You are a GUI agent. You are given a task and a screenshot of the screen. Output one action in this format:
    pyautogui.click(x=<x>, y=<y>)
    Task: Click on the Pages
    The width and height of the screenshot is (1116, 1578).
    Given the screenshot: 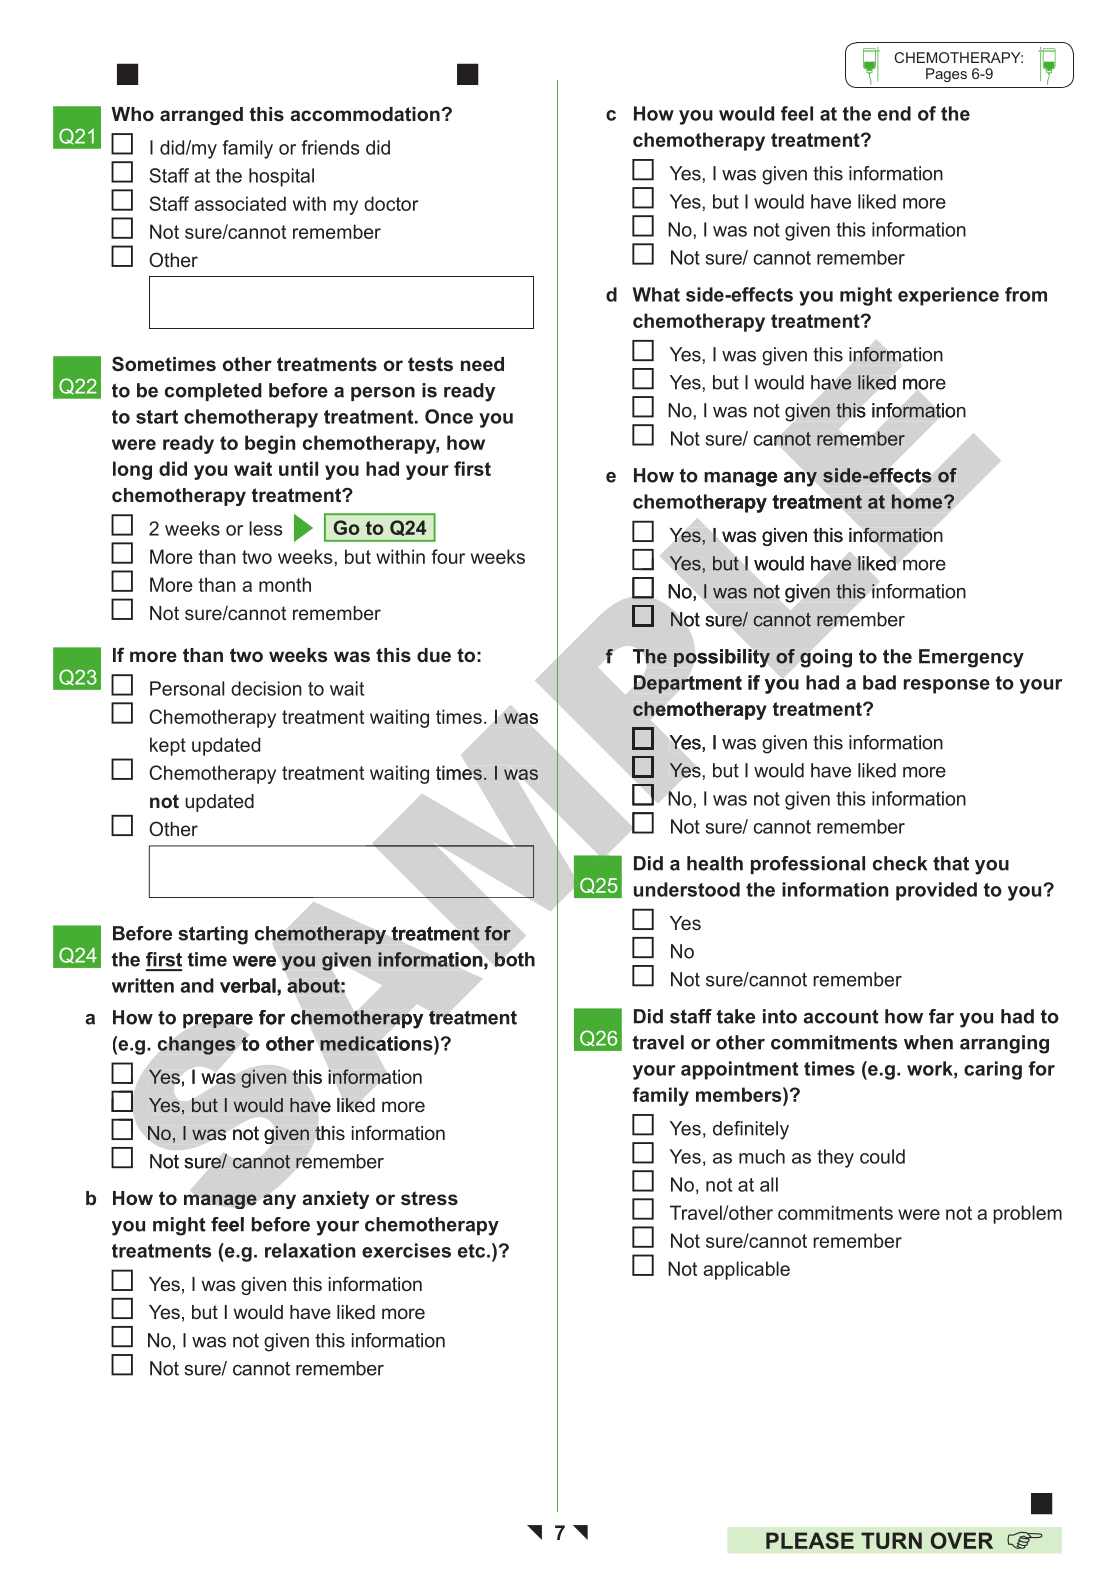 What is the action you would take?
    pyautogui.click(x=946, y=75)
